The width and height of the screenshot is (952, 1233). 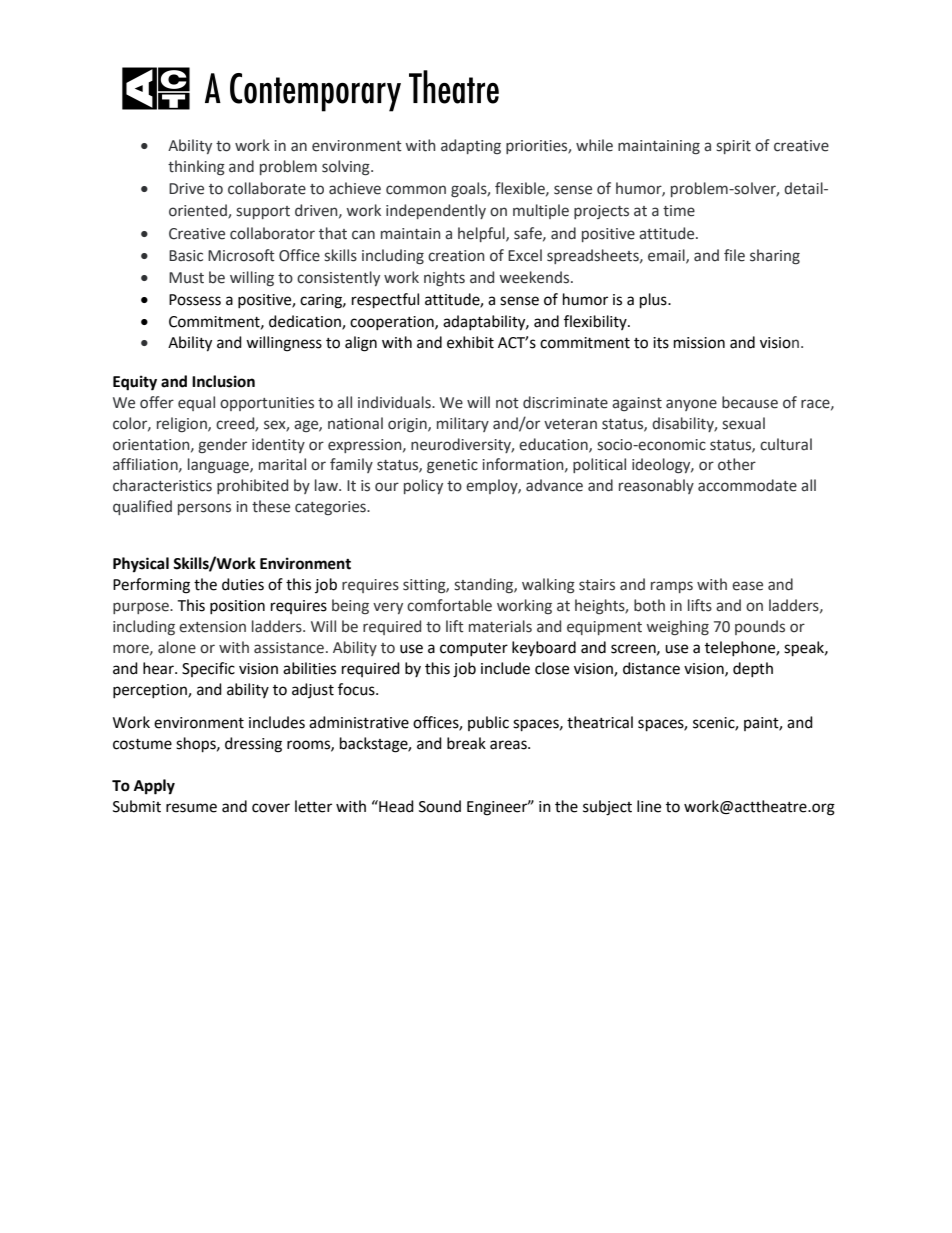 What do you see at coordinates (649, 806) in the screenshot?
I see `line` at bounding box center [649, 806].
